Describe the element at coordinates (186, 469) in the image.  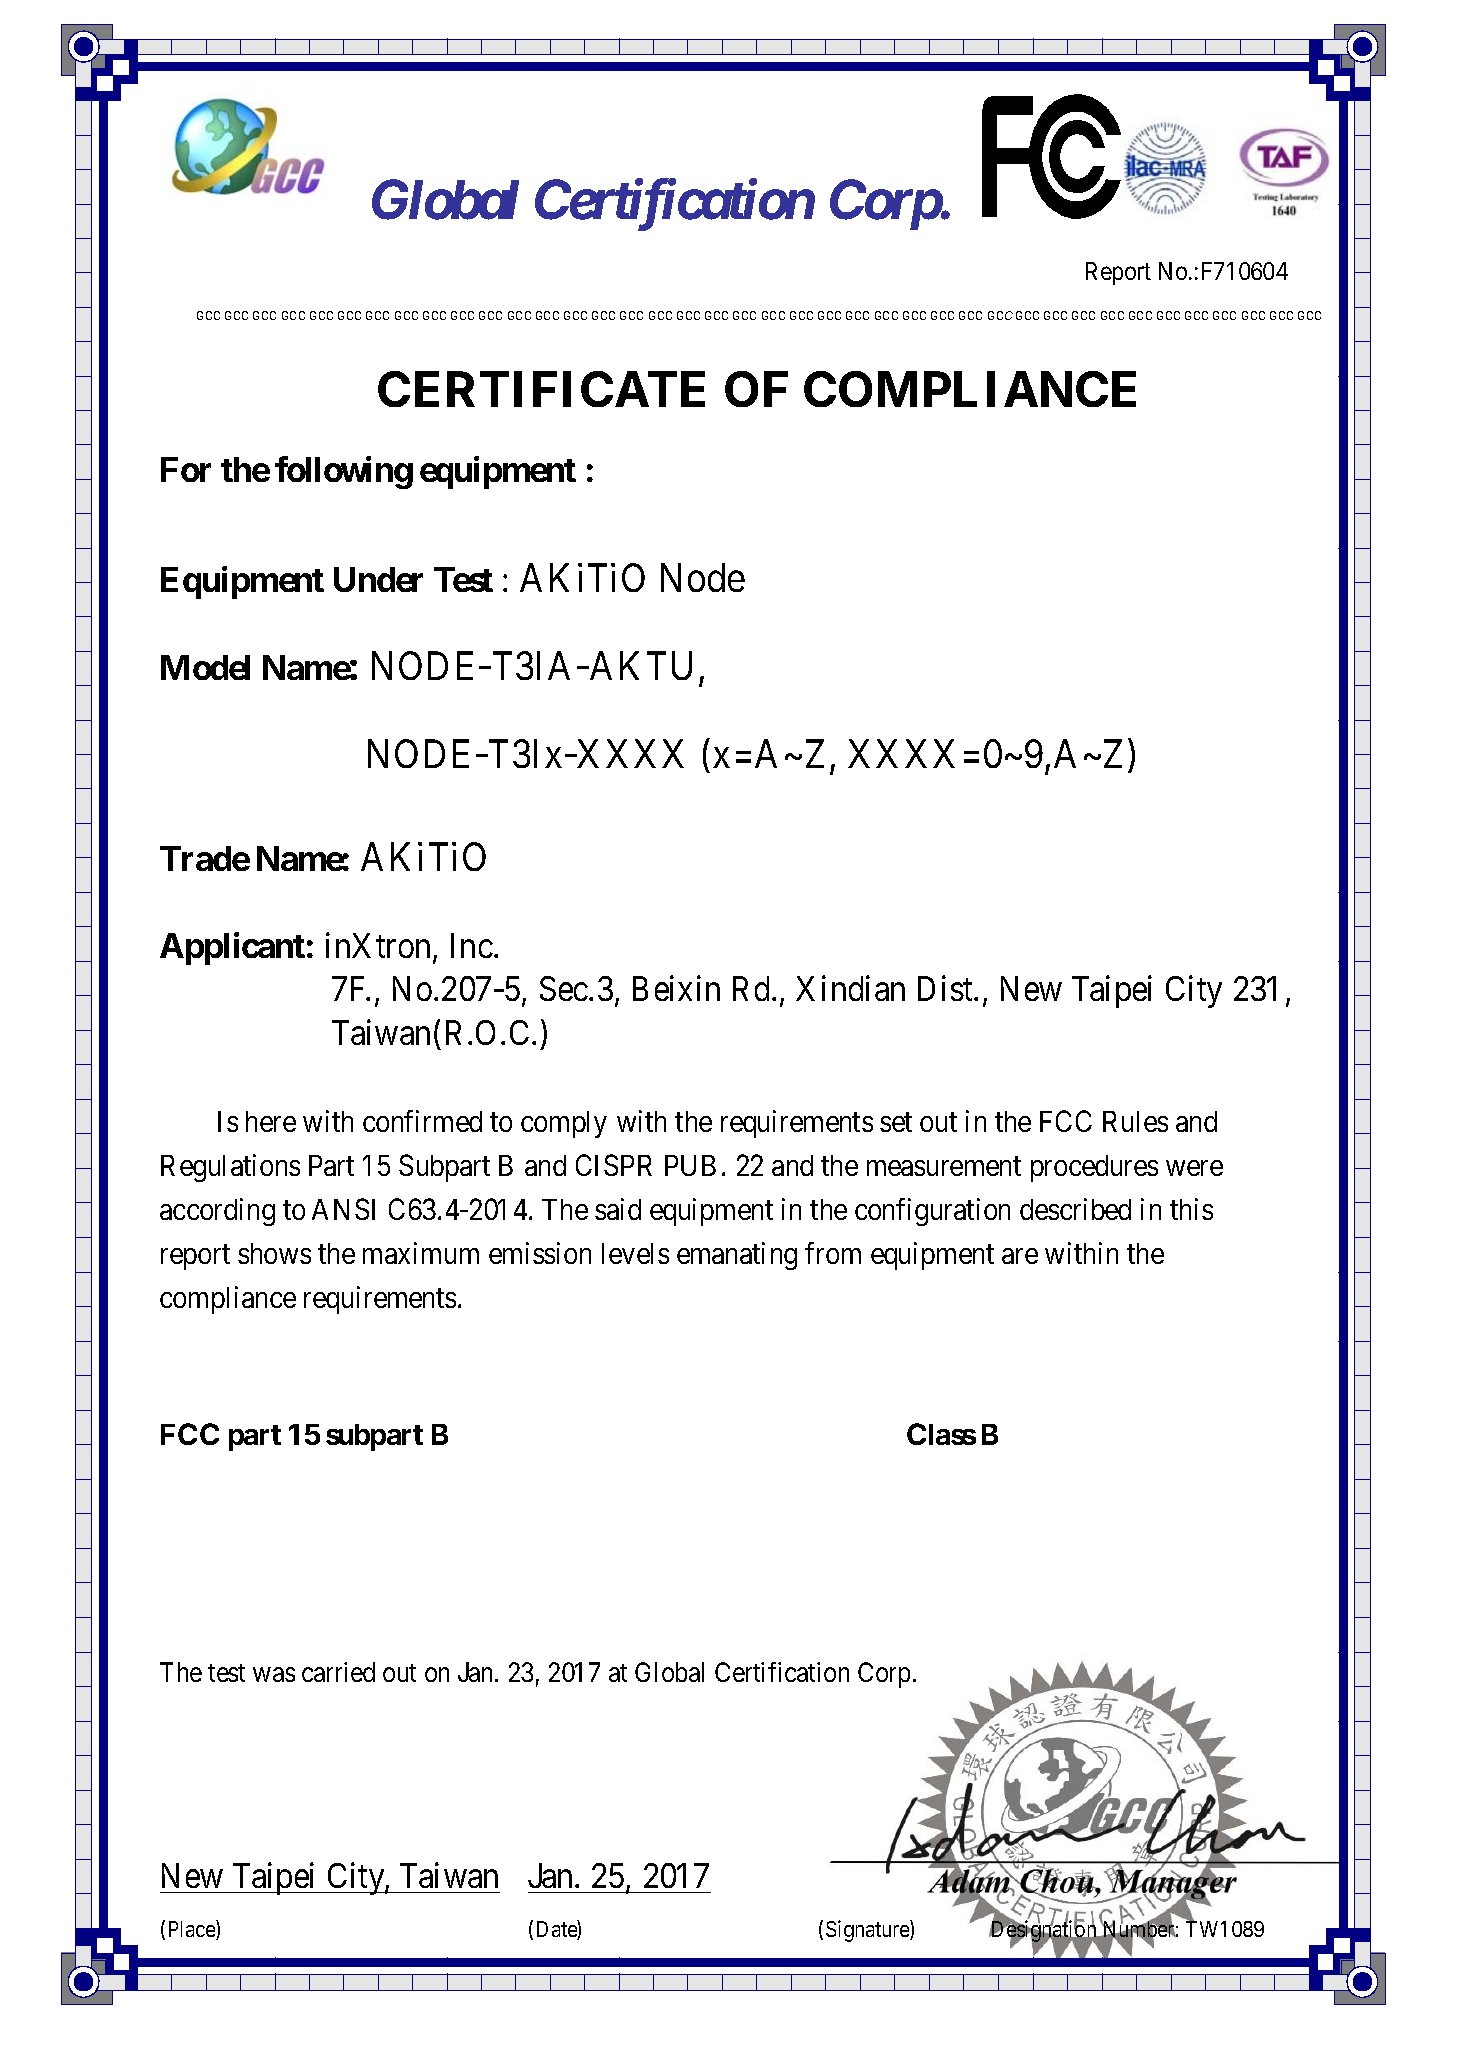
I see `For` at that location.
